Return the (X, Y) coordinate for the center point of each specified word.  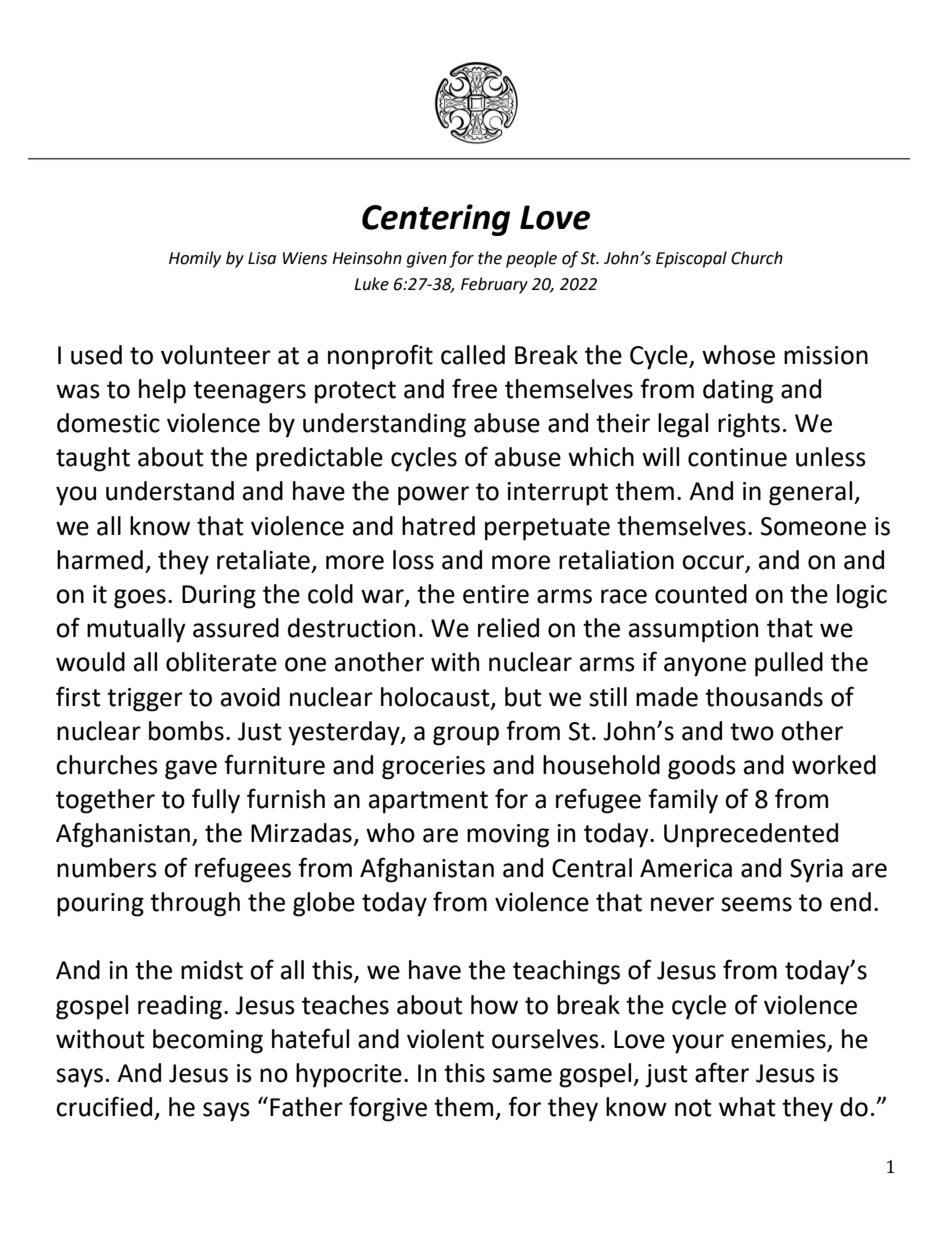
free (474, 388)
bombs (186, 731)
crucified (104, 1106)
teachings (566, 972)
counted (701, 594)
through (195, 904)
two (752, 732)
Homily (195, 259)
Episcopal (691, 259)
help (162, 391)
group (466, 736)
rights (749, 425)
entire (496, 594)
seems (756, 904)
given (427, 260)
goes (140, 599)
